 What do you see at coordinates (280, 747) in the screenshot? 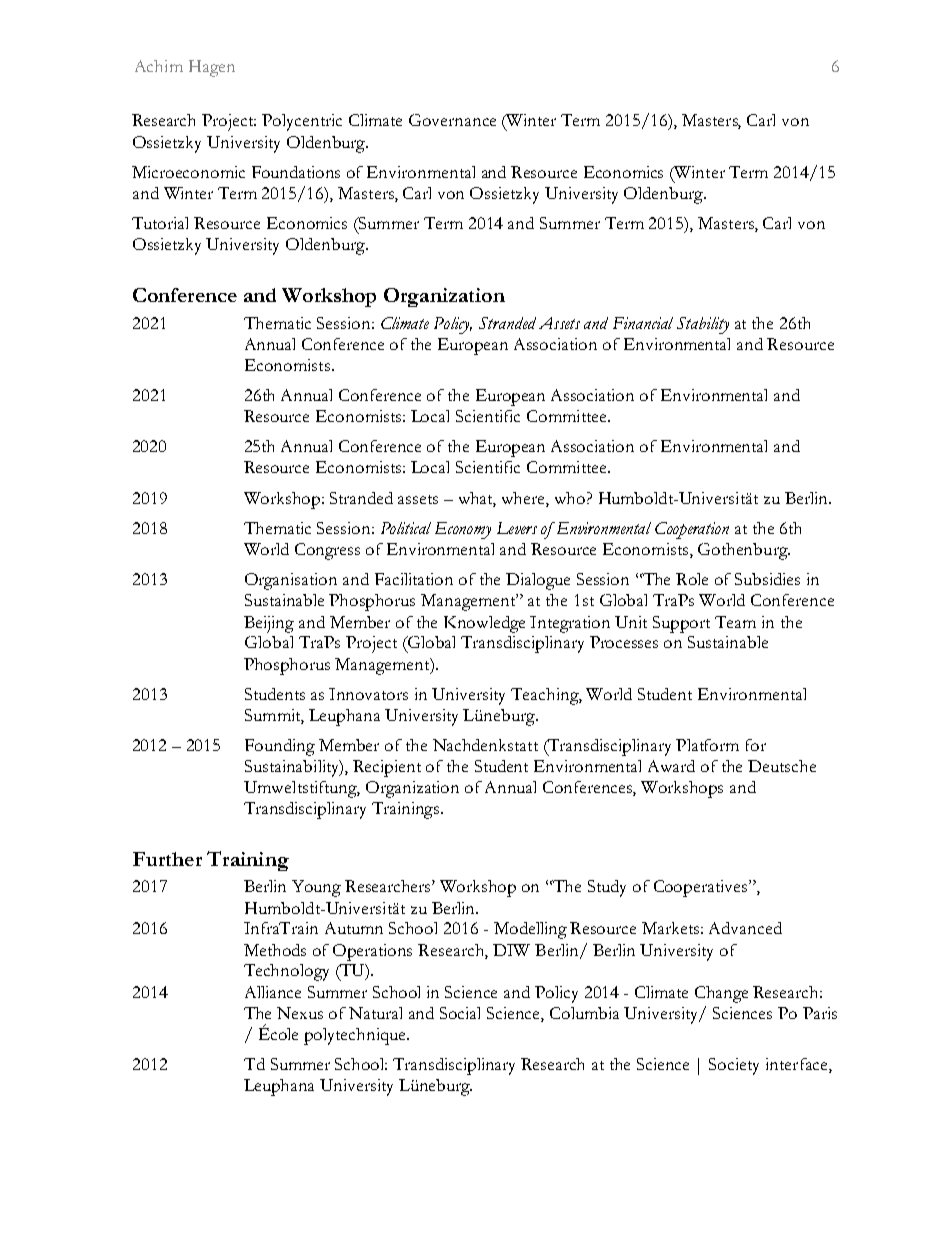
I see `Founding` at bounding box center [280, 747].
